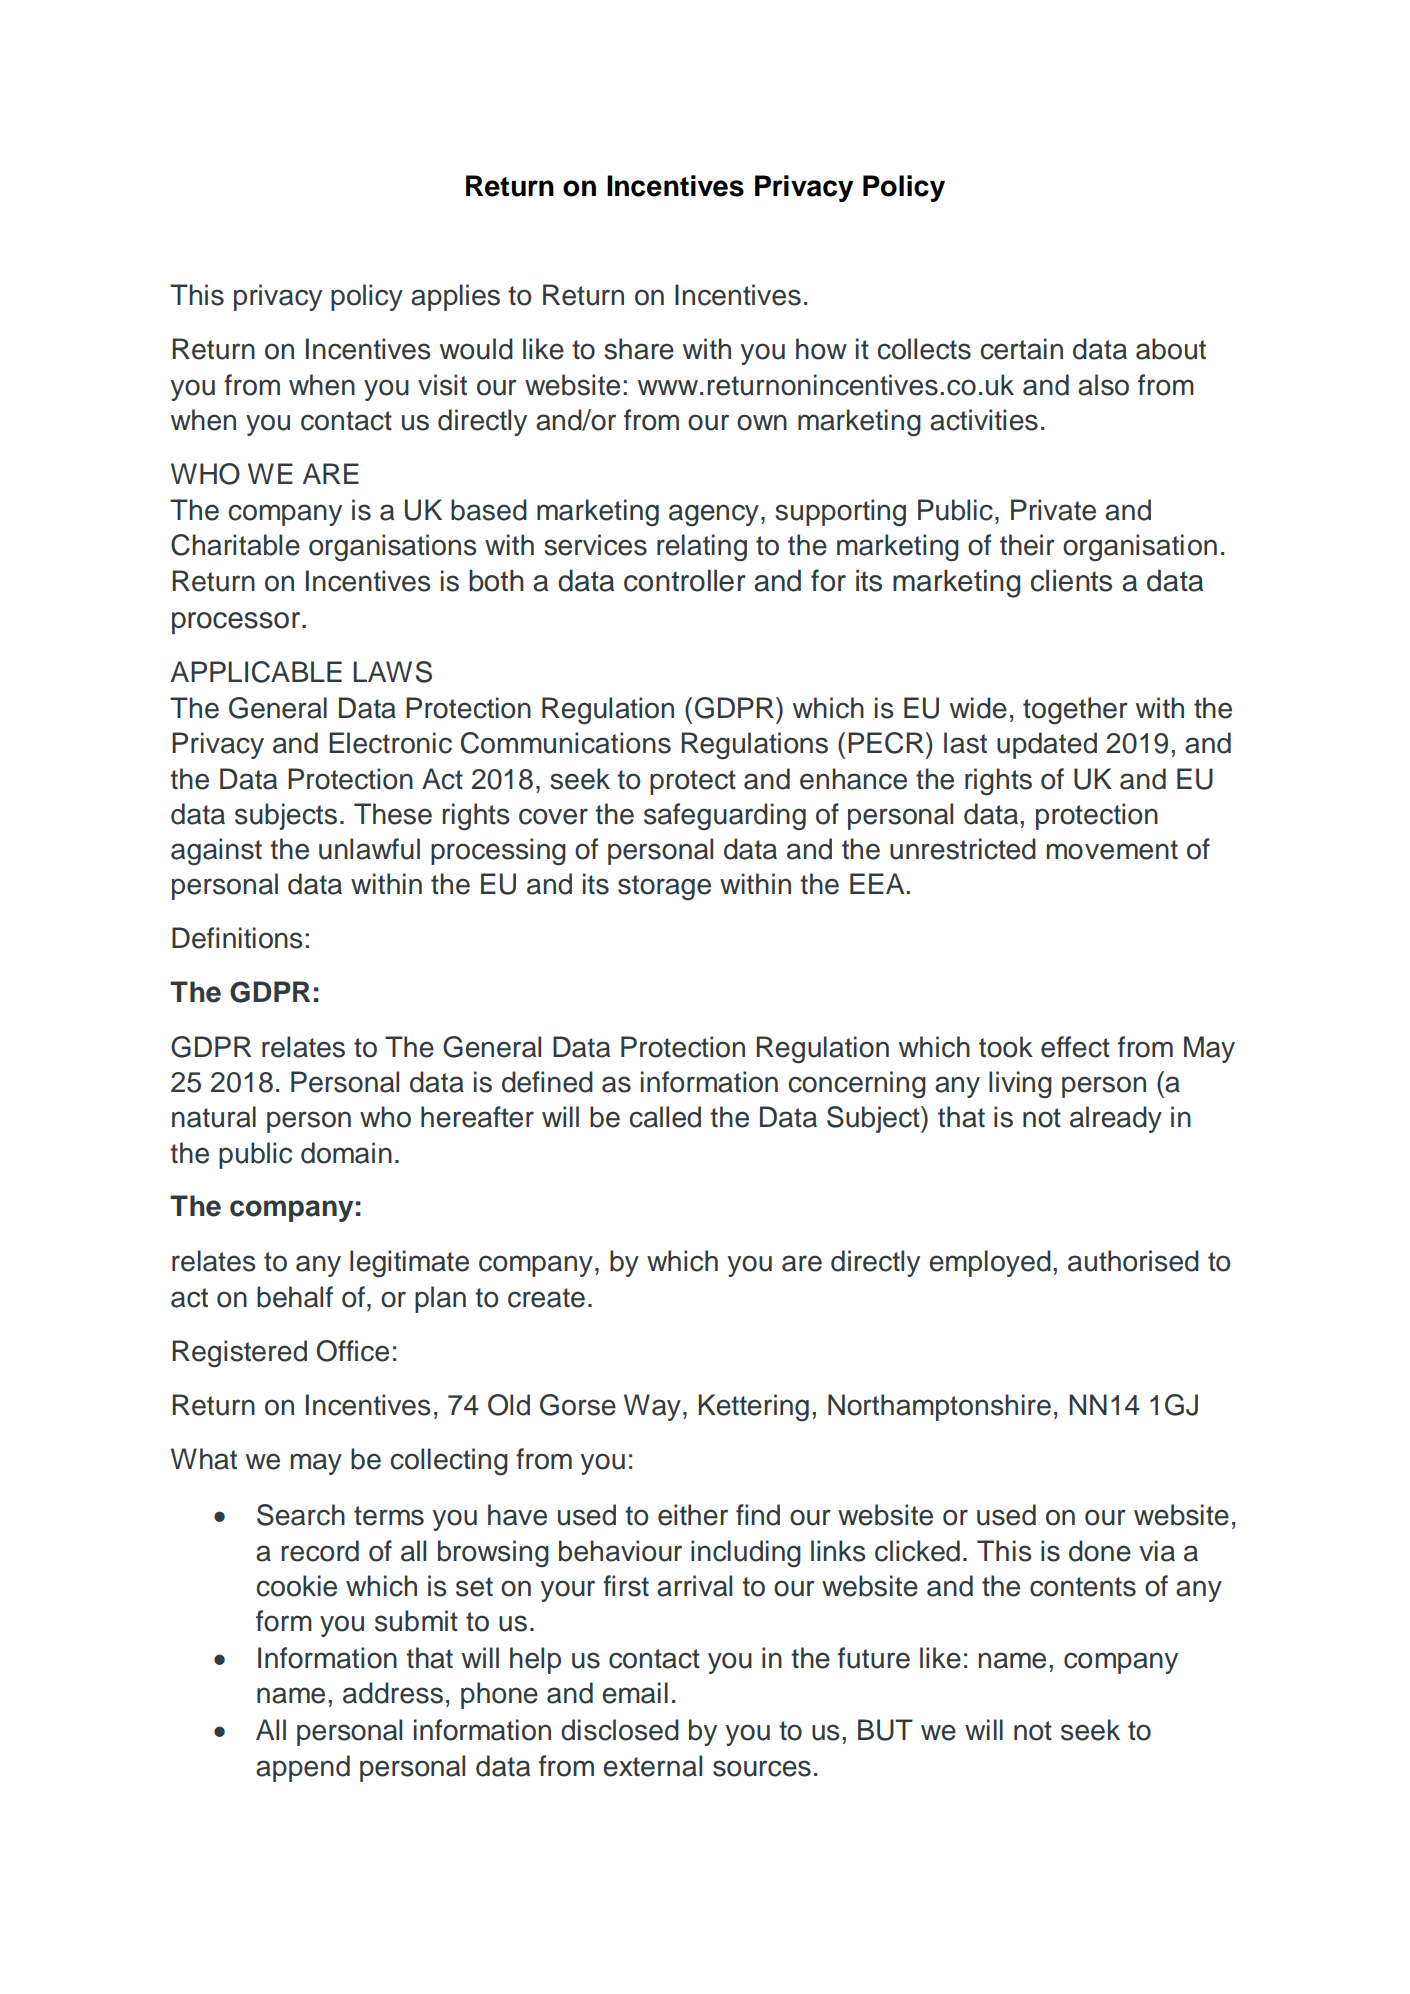 The width and height of the screenshot is (1410, 1994). Describe the element at coordinates (639, 349) in the screenshot. I see `share` at that location.
